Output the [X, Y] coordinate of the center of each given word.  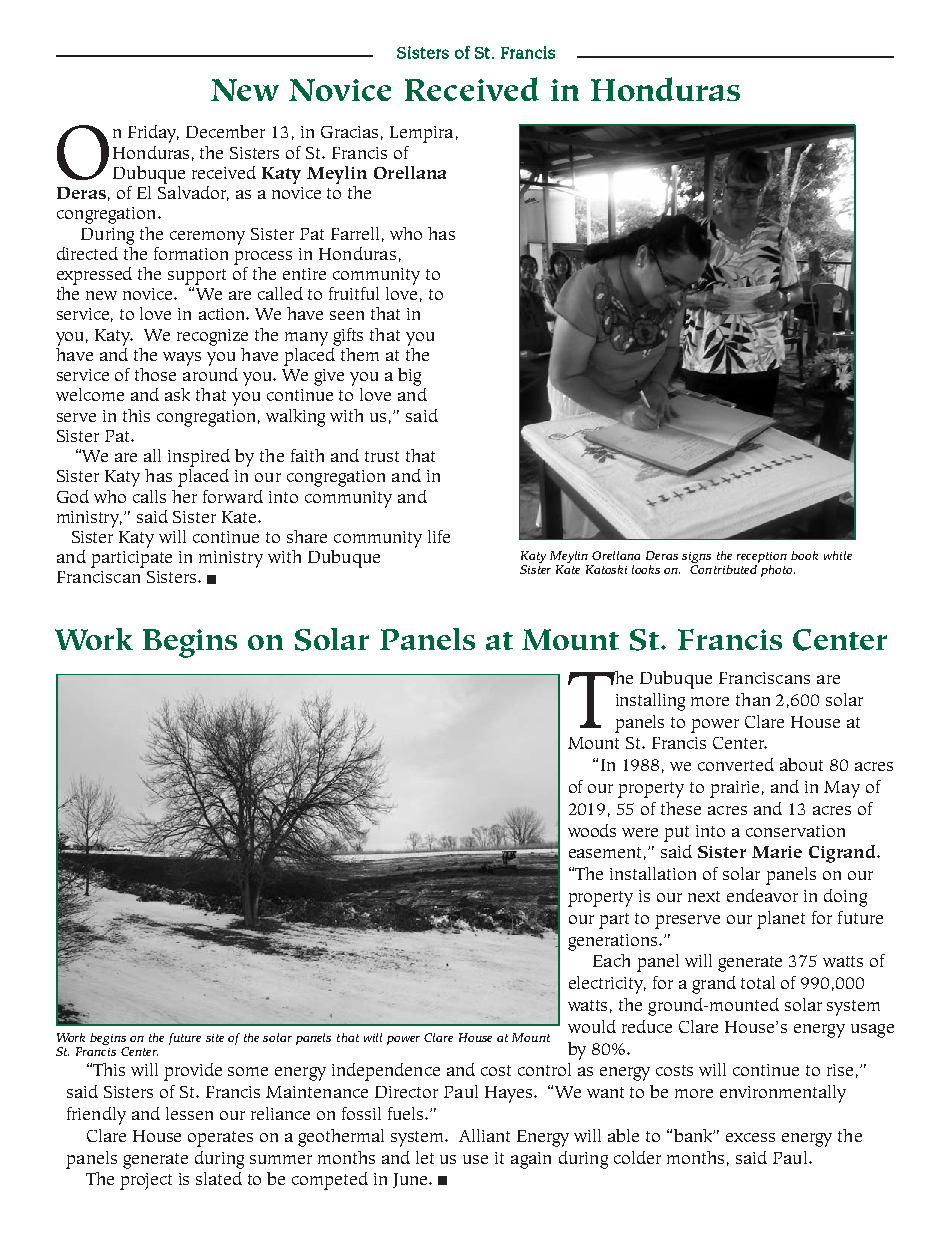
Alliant [484, 1135]
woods [592, 830]
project [146, 1181]
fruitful [354, 293]
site [215, 1038]
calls [149, 496]
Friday [153, 134]
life [439, 536]
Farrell [355, 233]
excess [750, 1137]
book [804, 555]
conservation [795, 831]
